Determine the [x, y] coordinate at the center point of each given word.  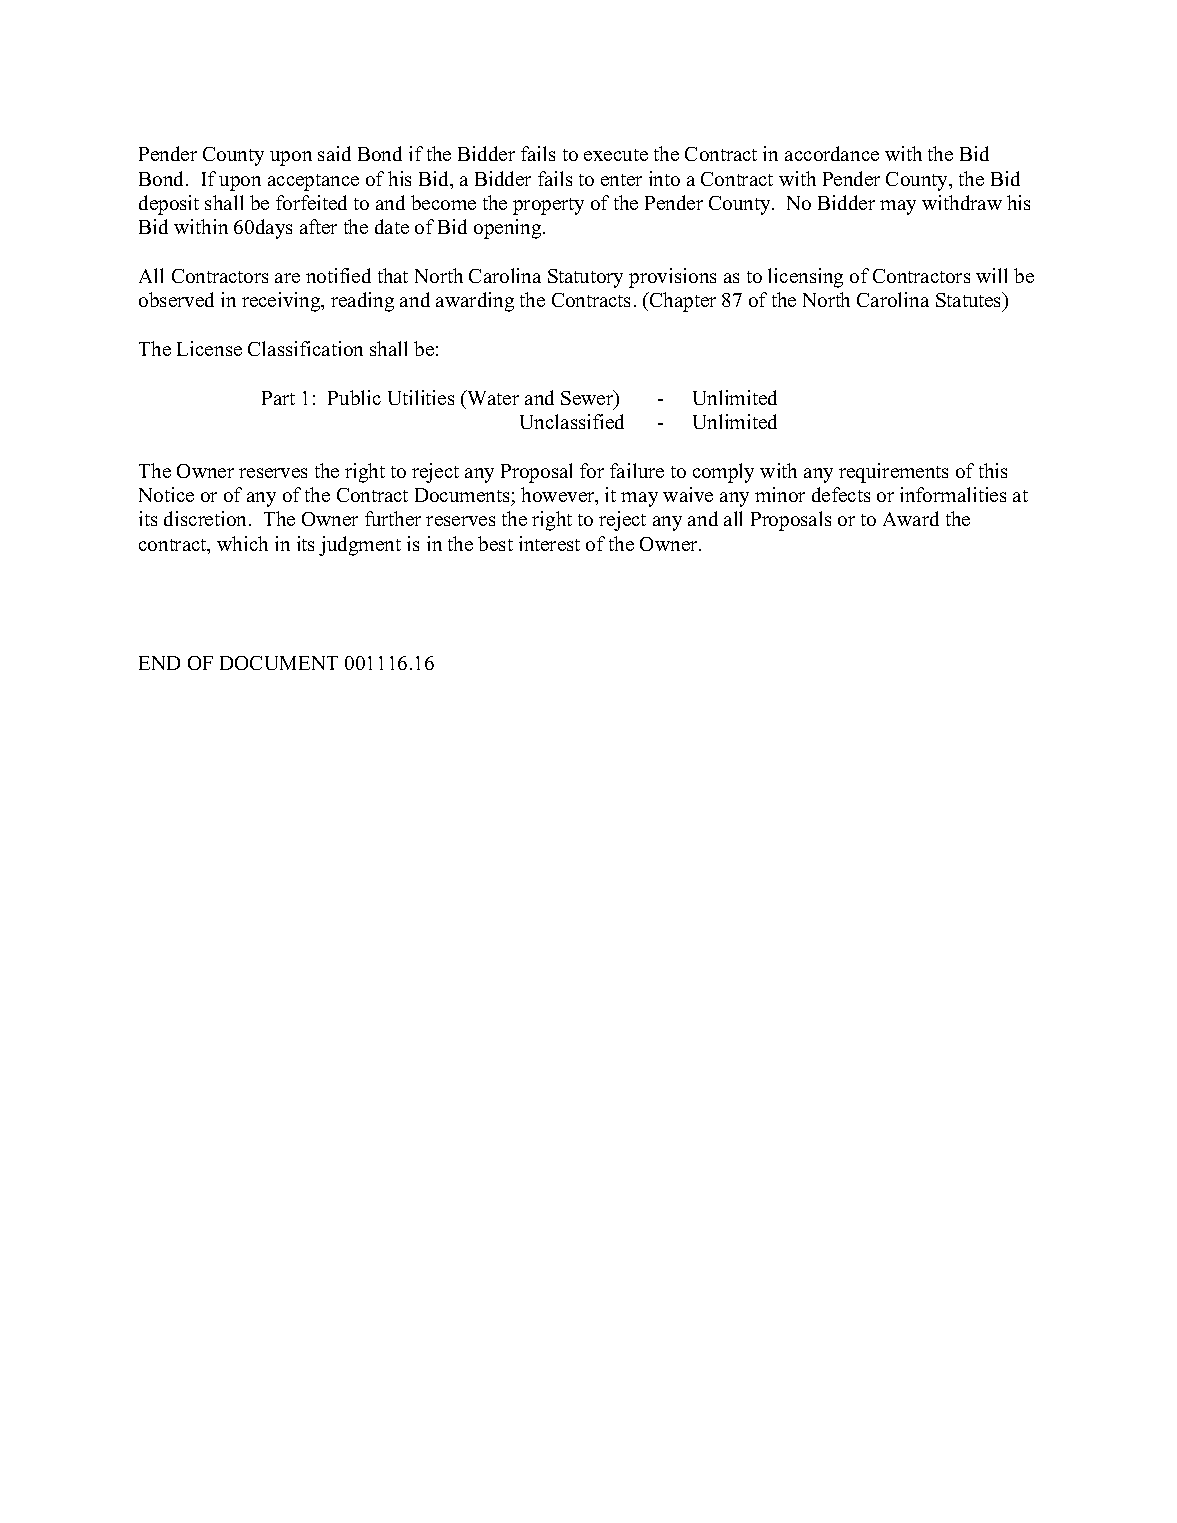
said [334, 153]
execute [616, 155]
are [287, 278]
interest [549, 543]
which [242, 543]
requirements [893, 473]
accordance [832, 153]
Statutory [585, 278]
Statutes [970, 301]
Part [278, 398]
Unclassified [572, 421]
